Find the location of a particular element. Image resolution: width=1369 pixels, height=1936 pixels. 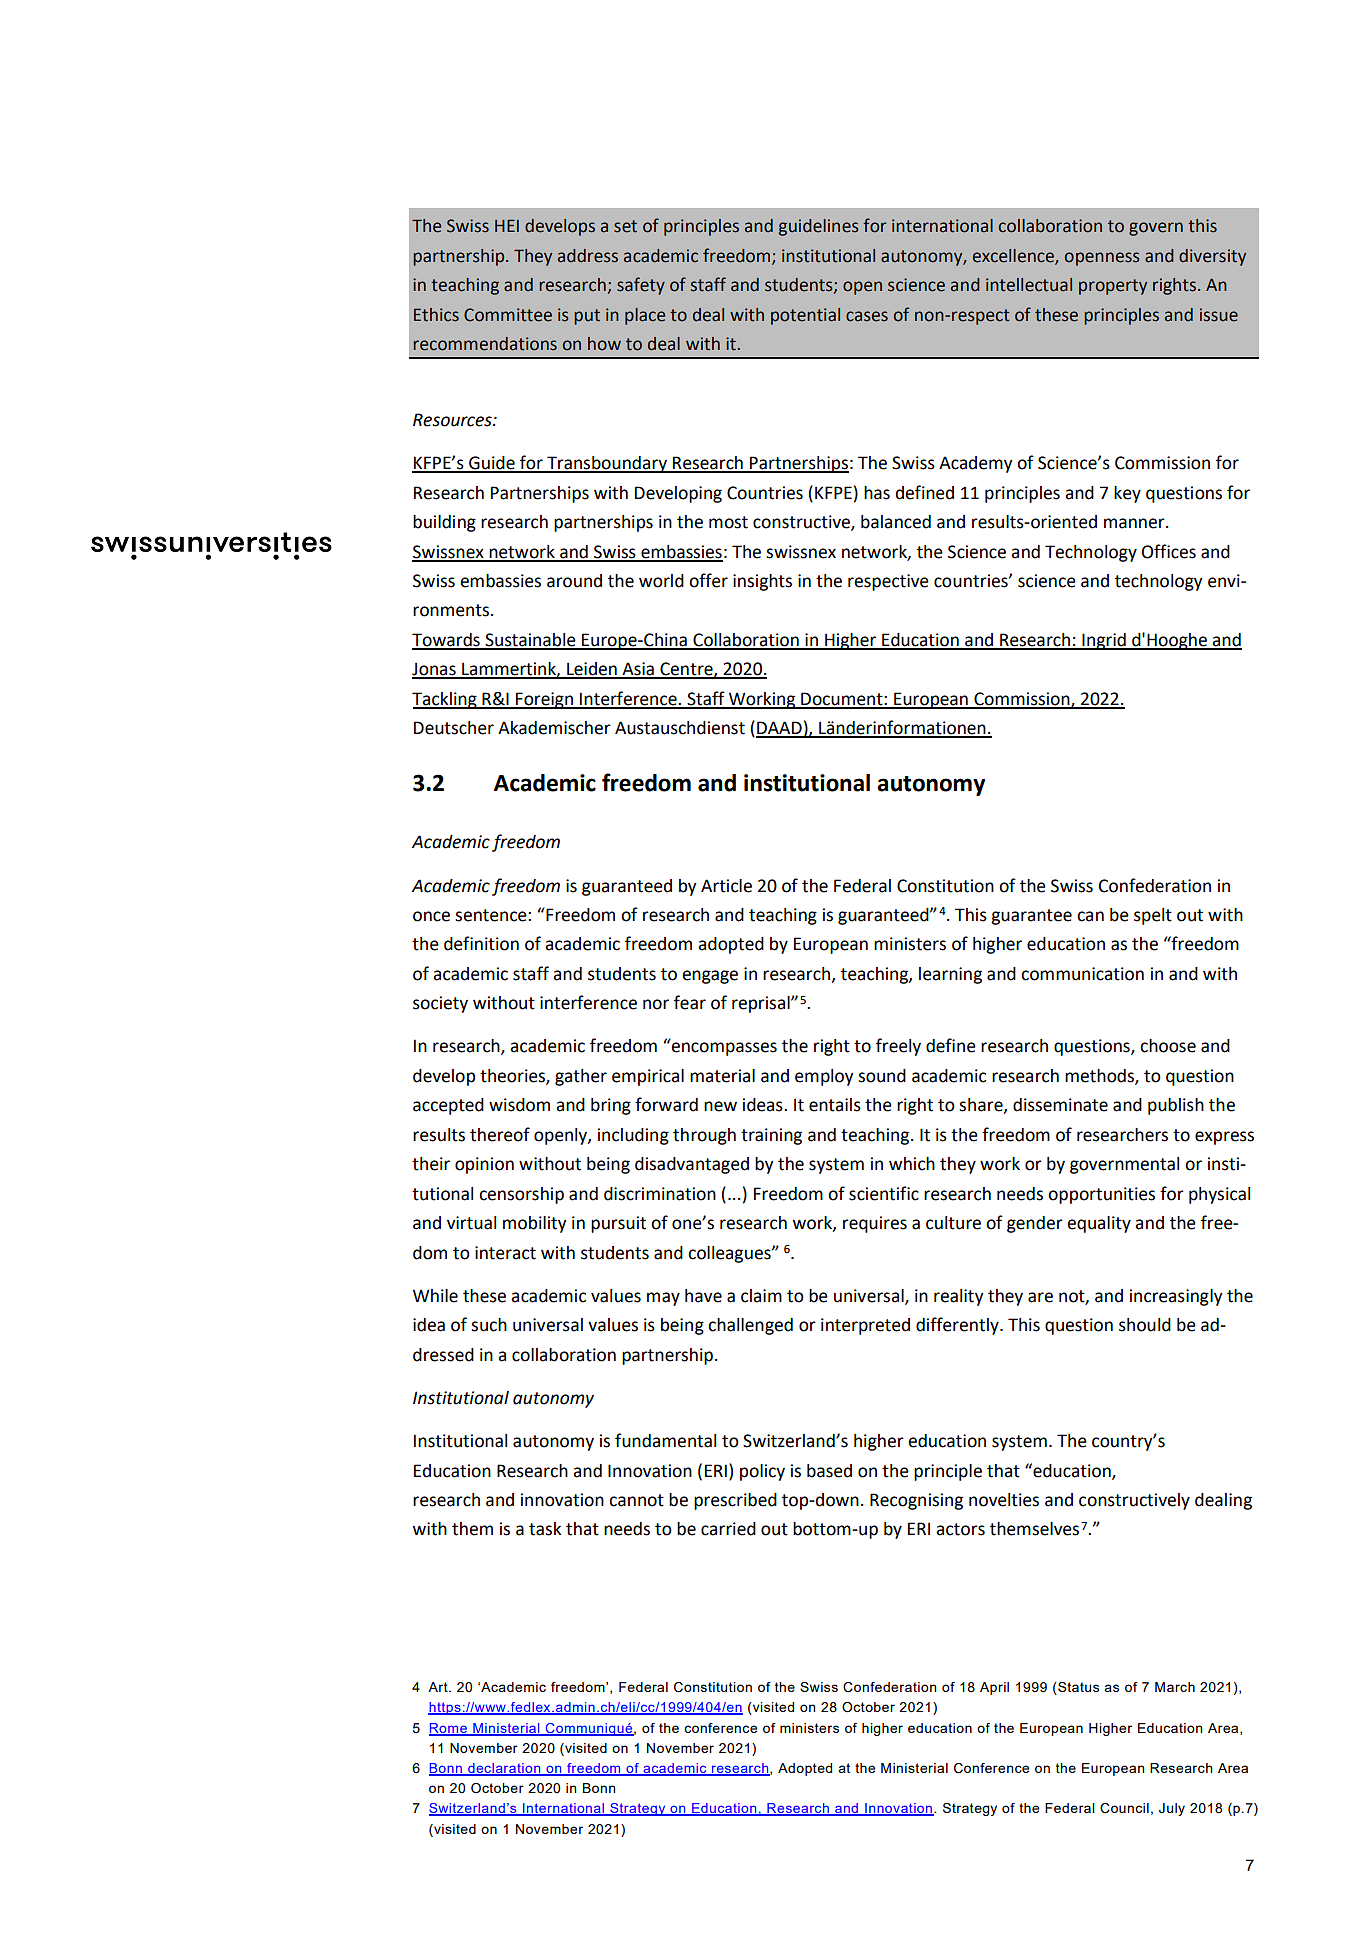

employ is located at coordinates (824, 1077).
